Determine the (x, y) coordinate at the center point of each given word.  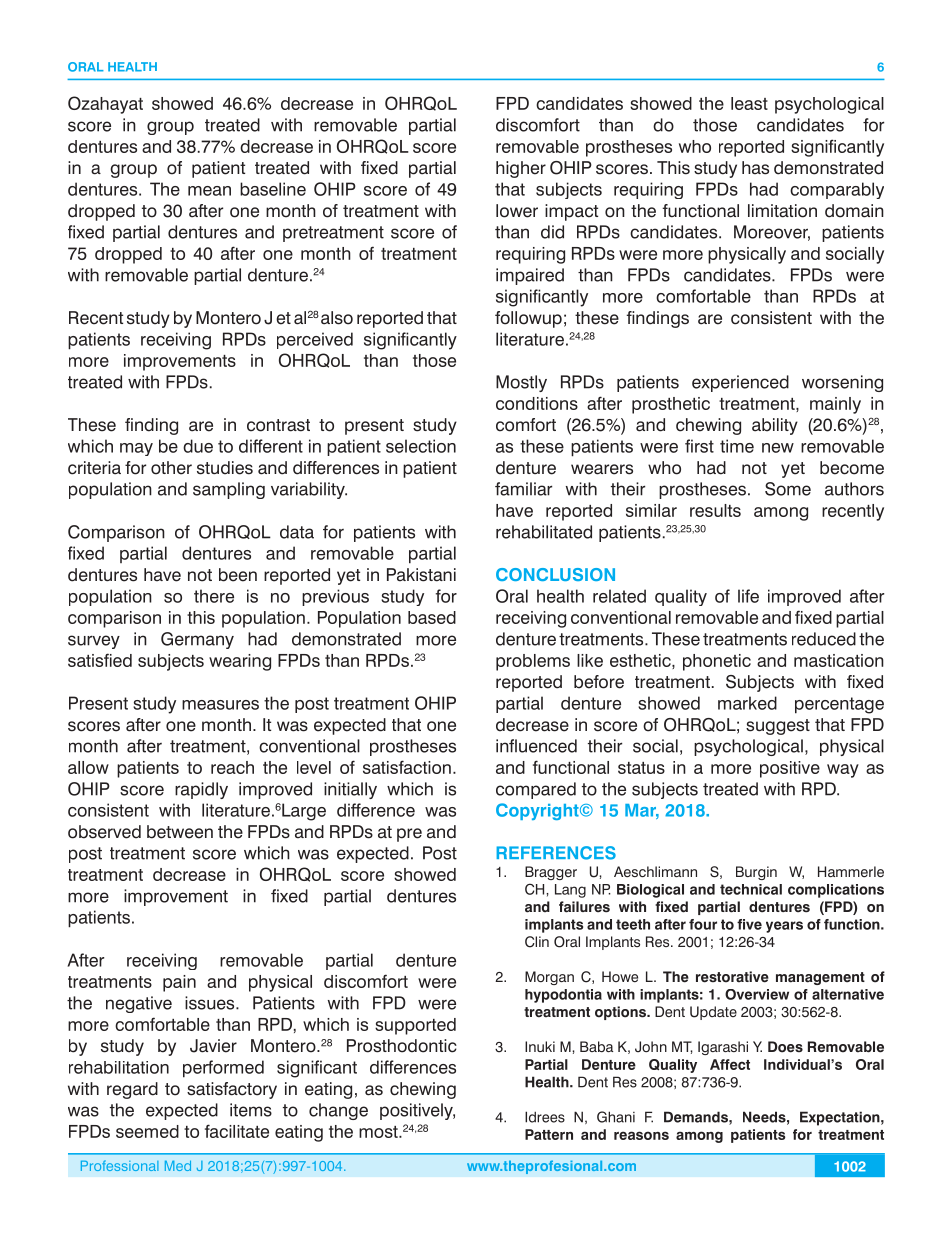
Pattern (549, 1134)
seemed (147, 1131)
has (755, 168)
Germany (197, 640)
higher (521, 169)
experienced (740, 383)
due (198, 446)
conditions (537, 403)
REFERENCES (556, 853)
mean (209, 191)
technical (751, 889)
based (432, 617)
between (180, 832)
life (748, 596)
